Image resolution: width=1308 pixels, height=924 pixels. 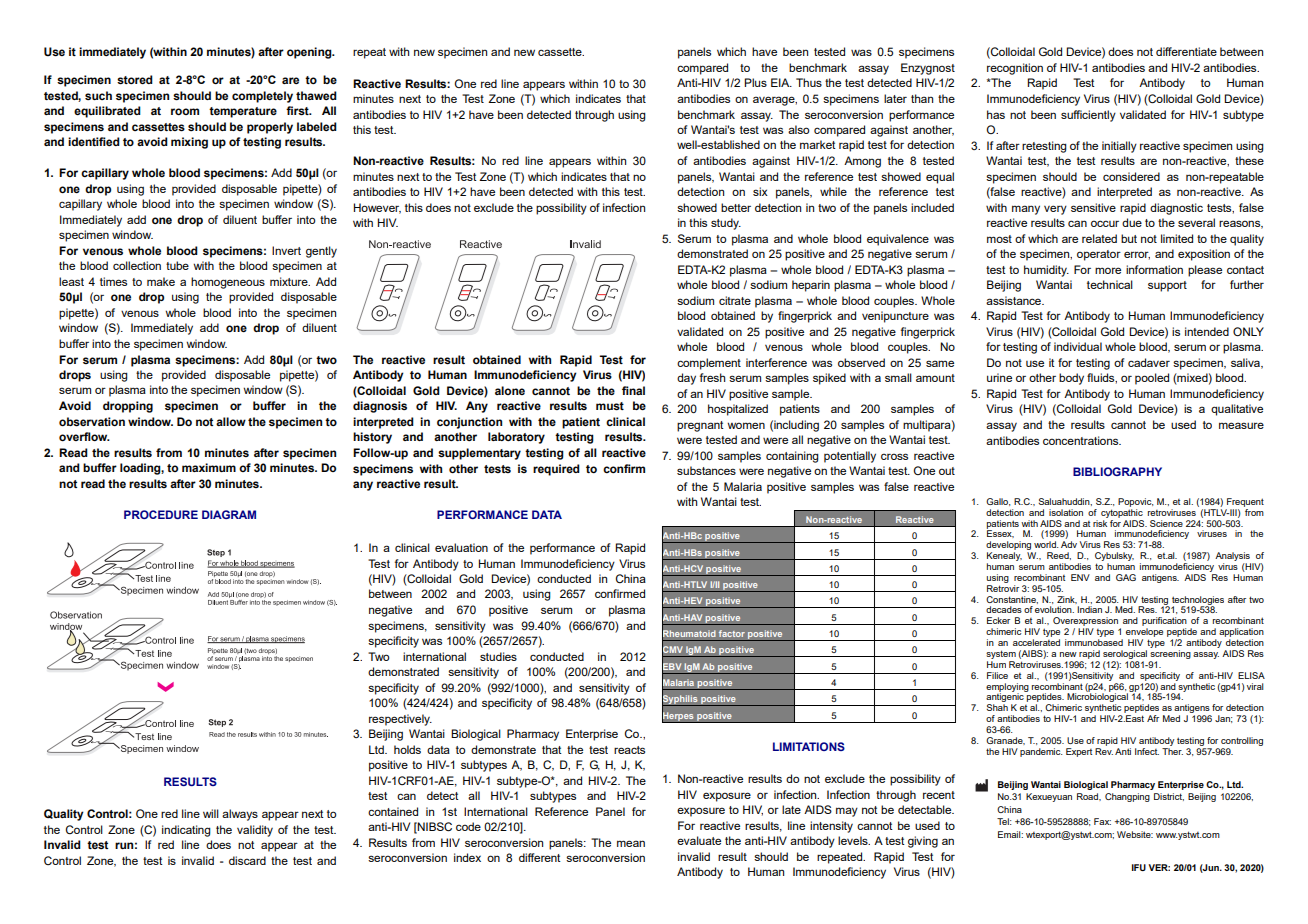 What do you see at coordinates (706, 470) in the screenshot?
I see `substances` at bounding box center [706, 470].
